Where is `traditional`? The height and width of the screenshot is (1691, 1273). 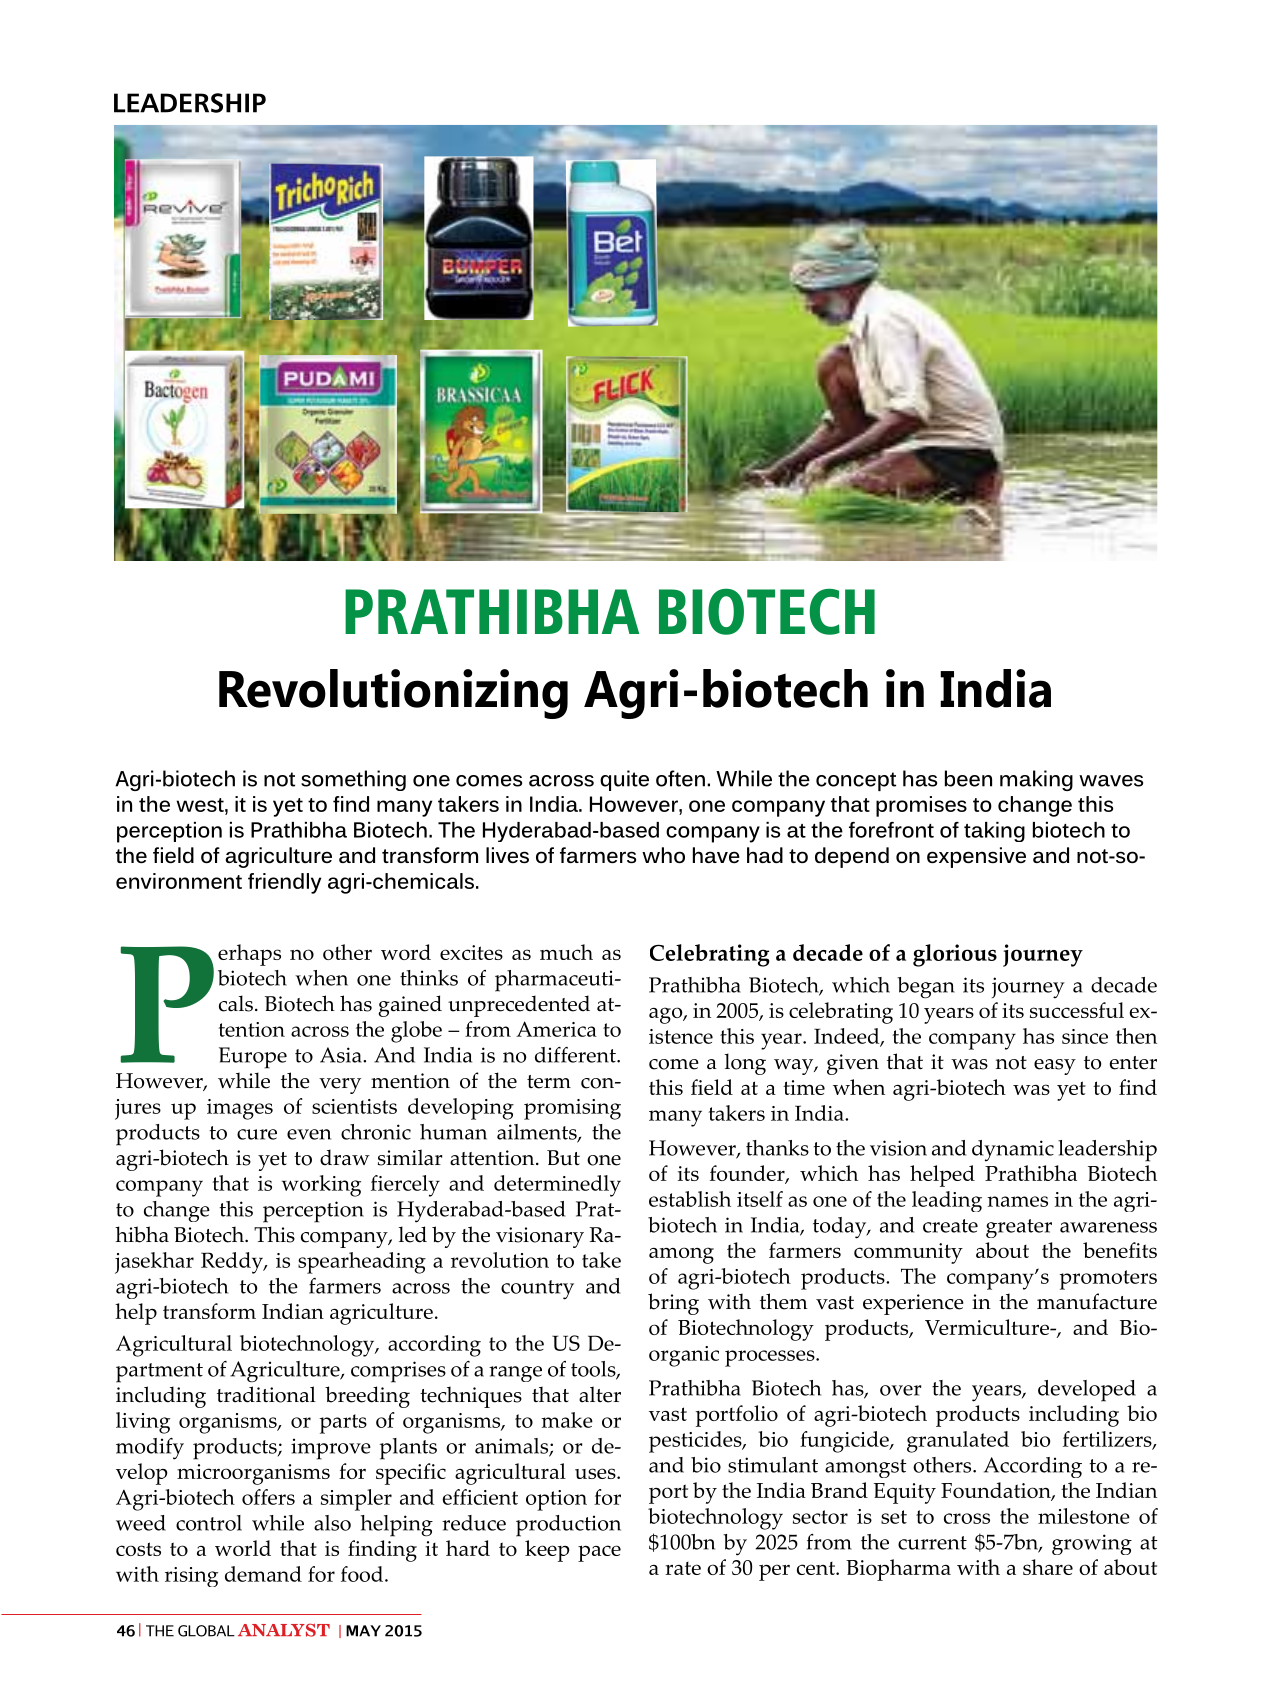 traditional is located at coordinates (266, 1394).
